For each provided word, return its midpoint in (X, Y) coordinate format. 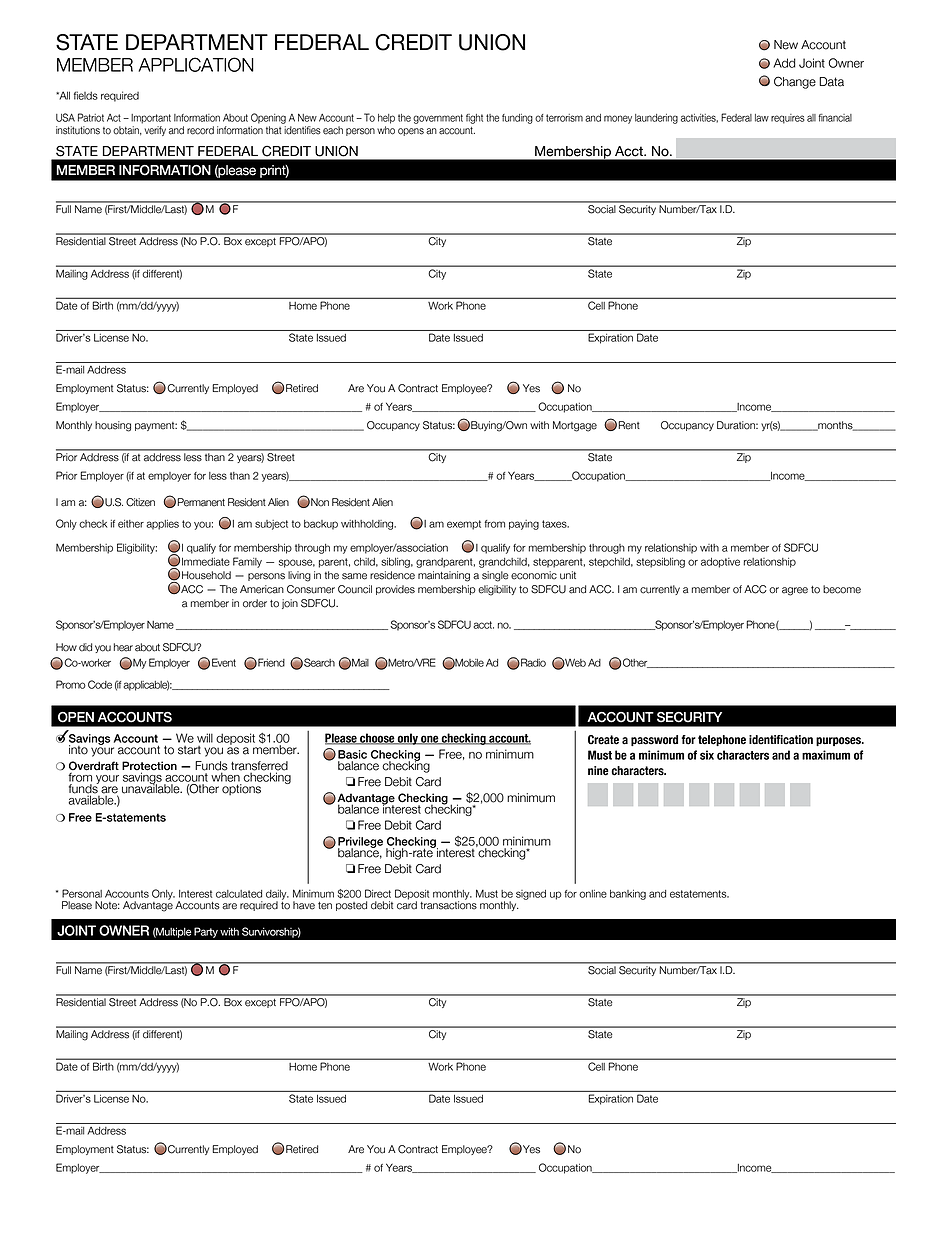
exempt (464, 525)
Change (795, 82)
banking (628, 895)
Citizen (140, 502)
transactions (448, 904)
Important (151, 119)
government (438, 119)
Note (107, 905)
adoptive (720, 563)
